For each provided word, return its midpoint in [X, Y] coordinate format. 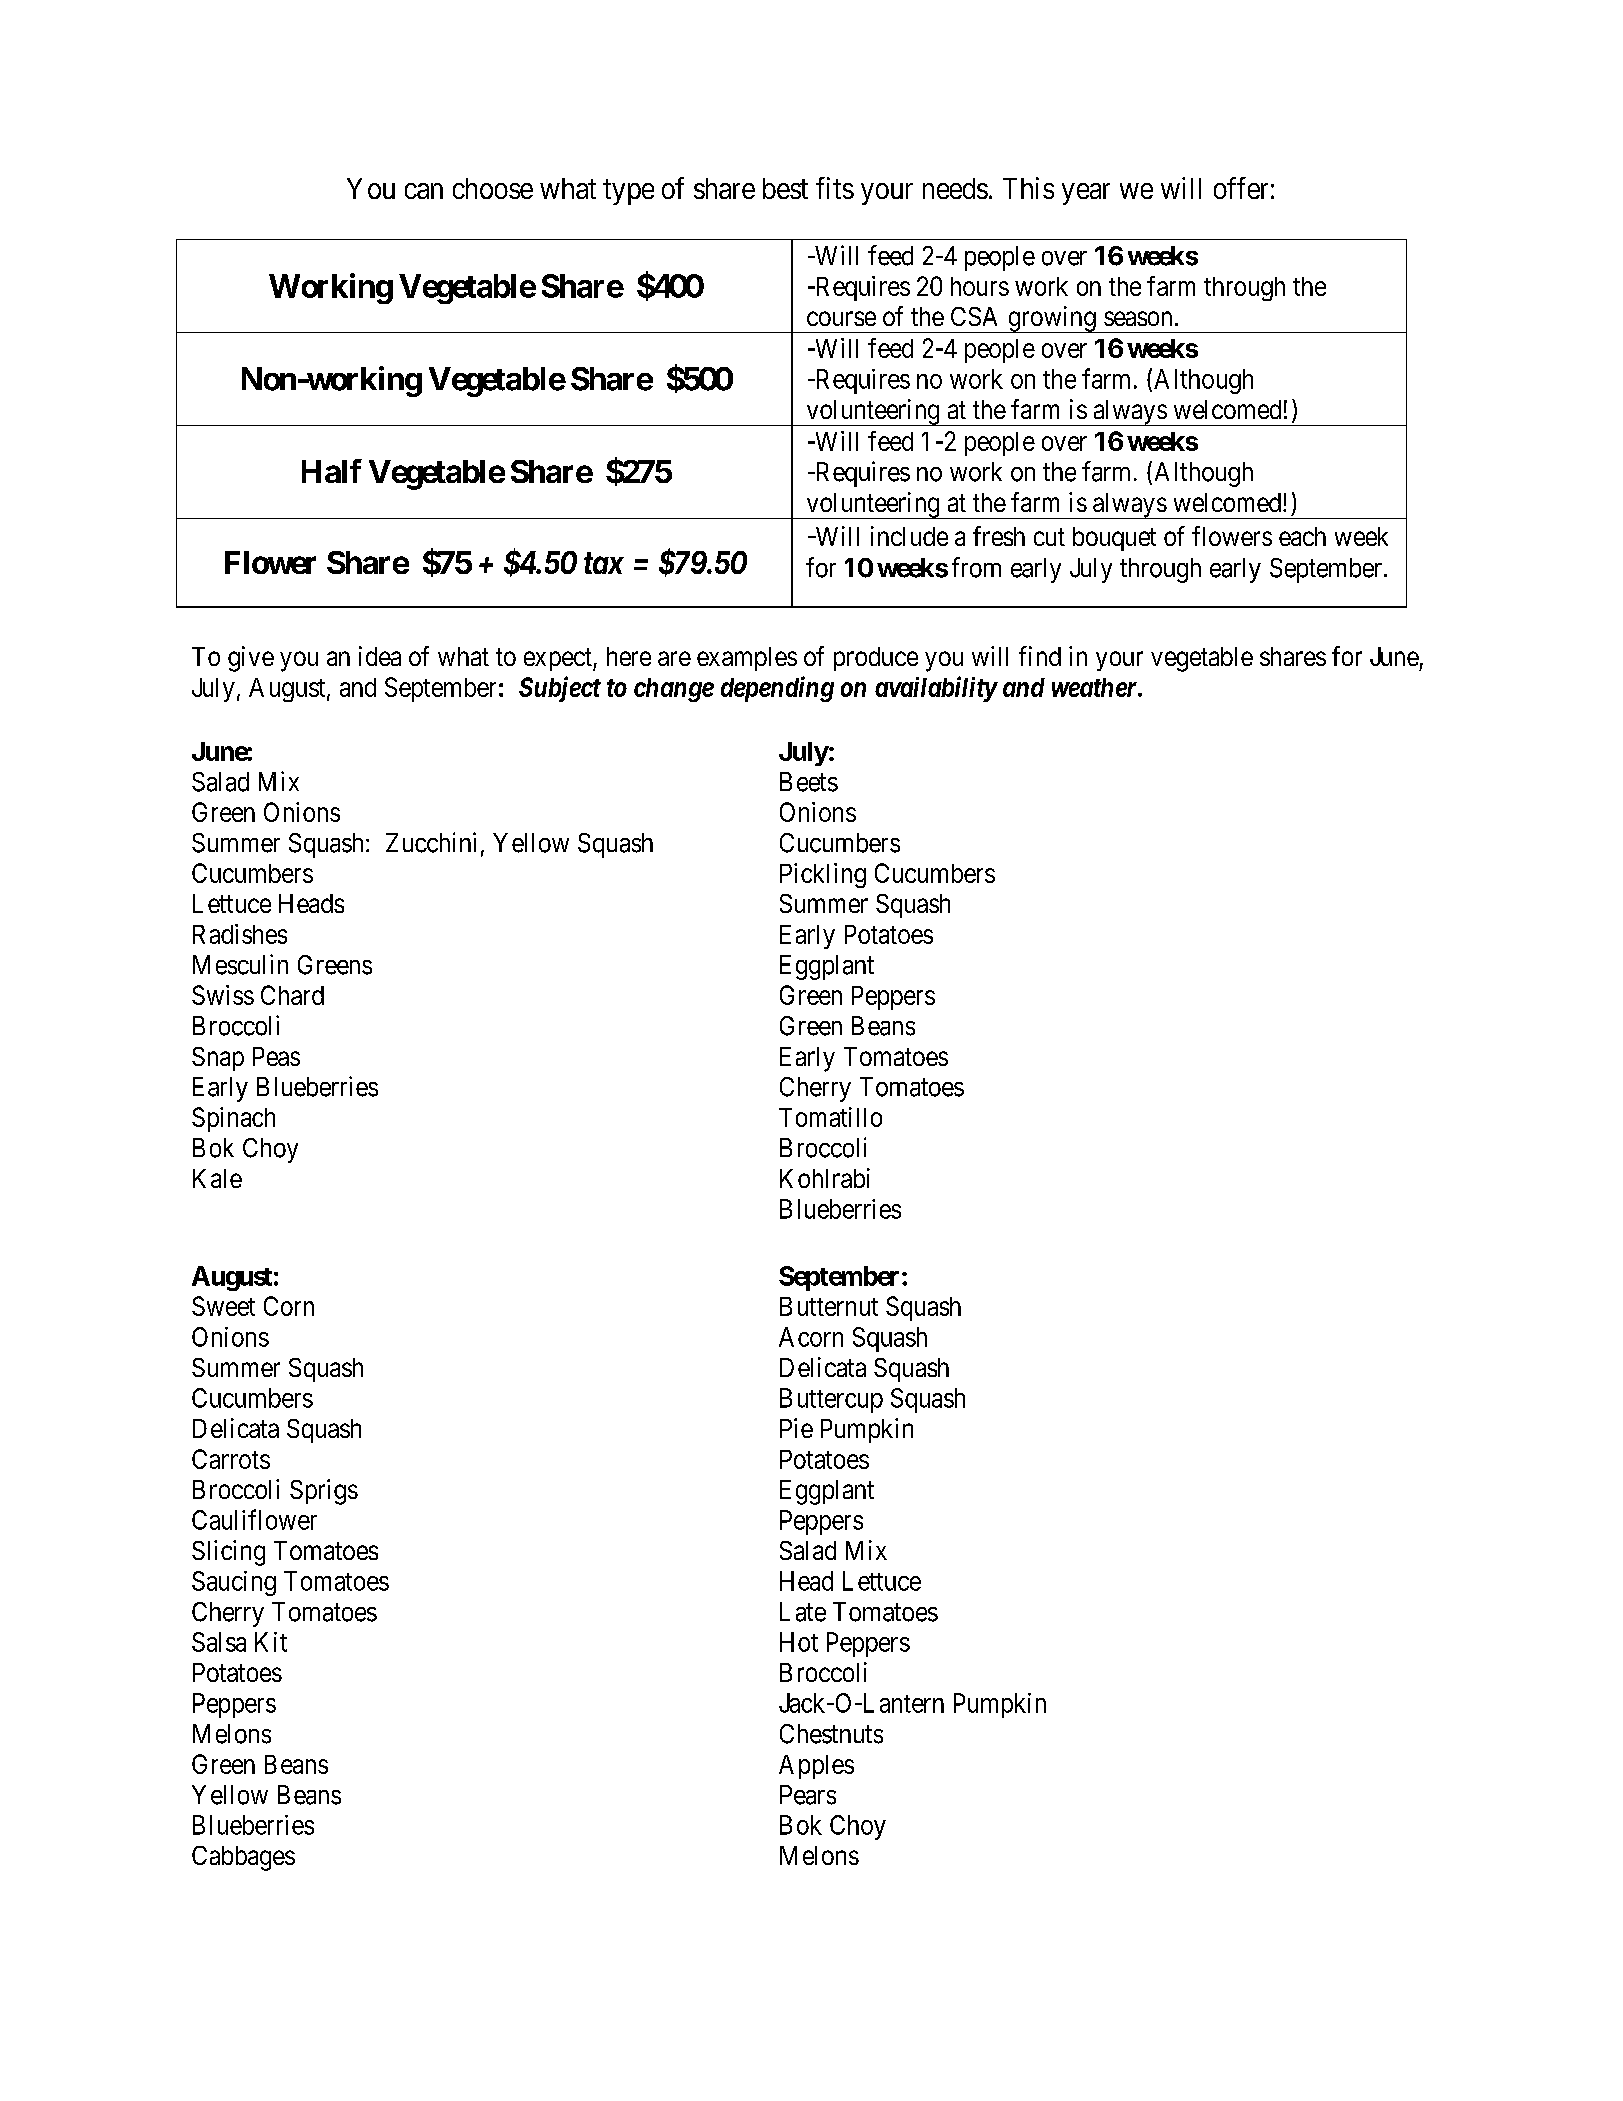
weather [1095, 687]
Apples [816, 1767]
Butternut [829, 1306]
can [424, 191]
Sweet [223, 1306]
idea [380, 656]
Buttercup [831, 1400]
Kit [271, 1642]
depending [777, 689]
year [1086, 194]
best [785, 188]
